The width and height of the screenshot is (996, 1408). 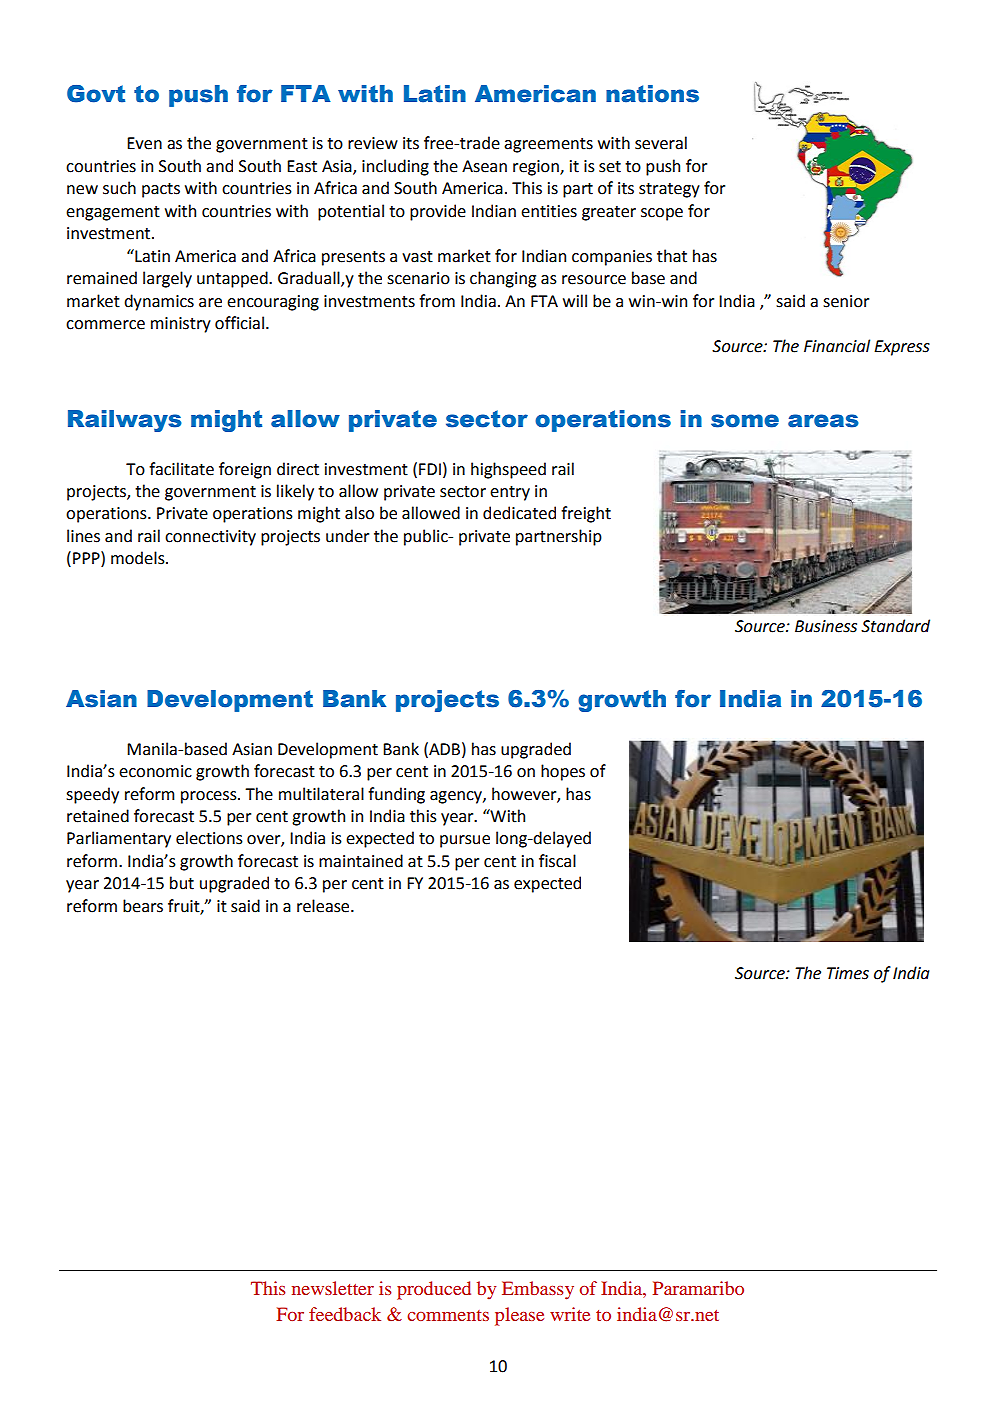 I want to click on hopes, so click(x=563, y=772).
